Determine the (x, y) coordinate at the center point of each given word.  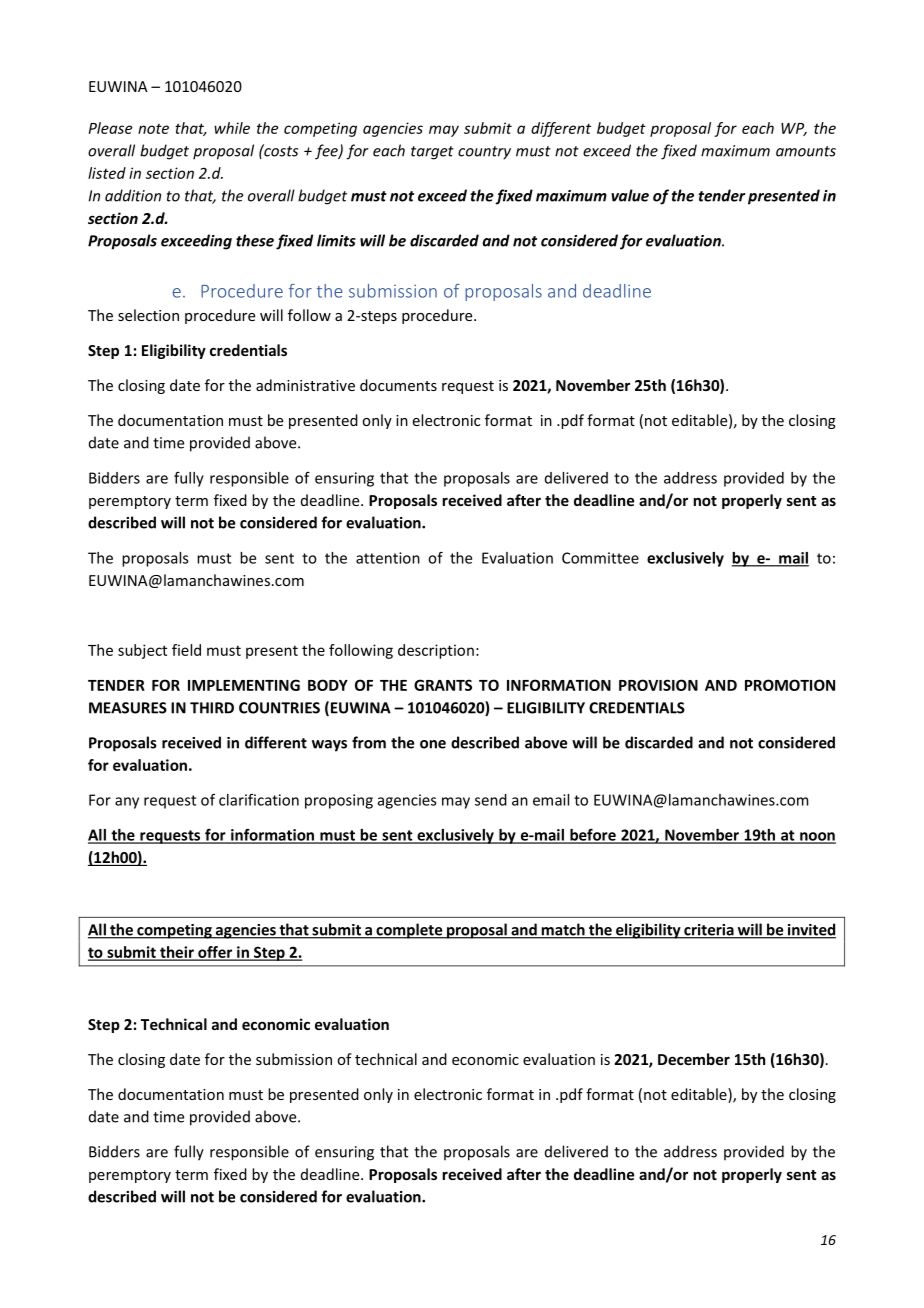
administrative (305, 385)
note (153, 129)
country (484, 153)
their (177, 953)
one (433, 744)
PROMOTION (790, 685)
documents (398, 385)
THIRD (212, 708)
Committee (600, 558)
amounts (806, 151)
